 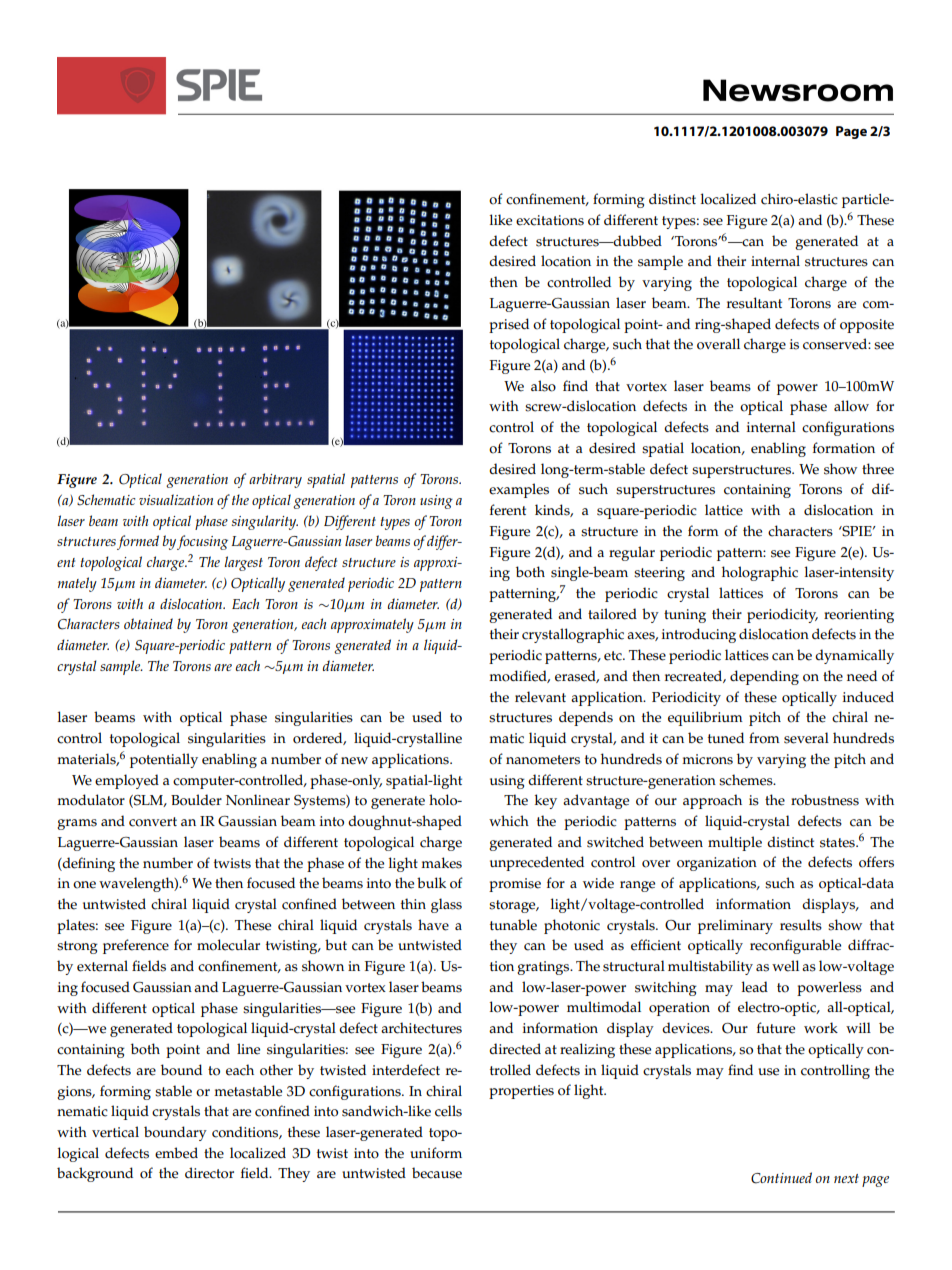 What do you see at coordinates (84, 885) in the image?
I see `one` at bounding box center [84, 885].
